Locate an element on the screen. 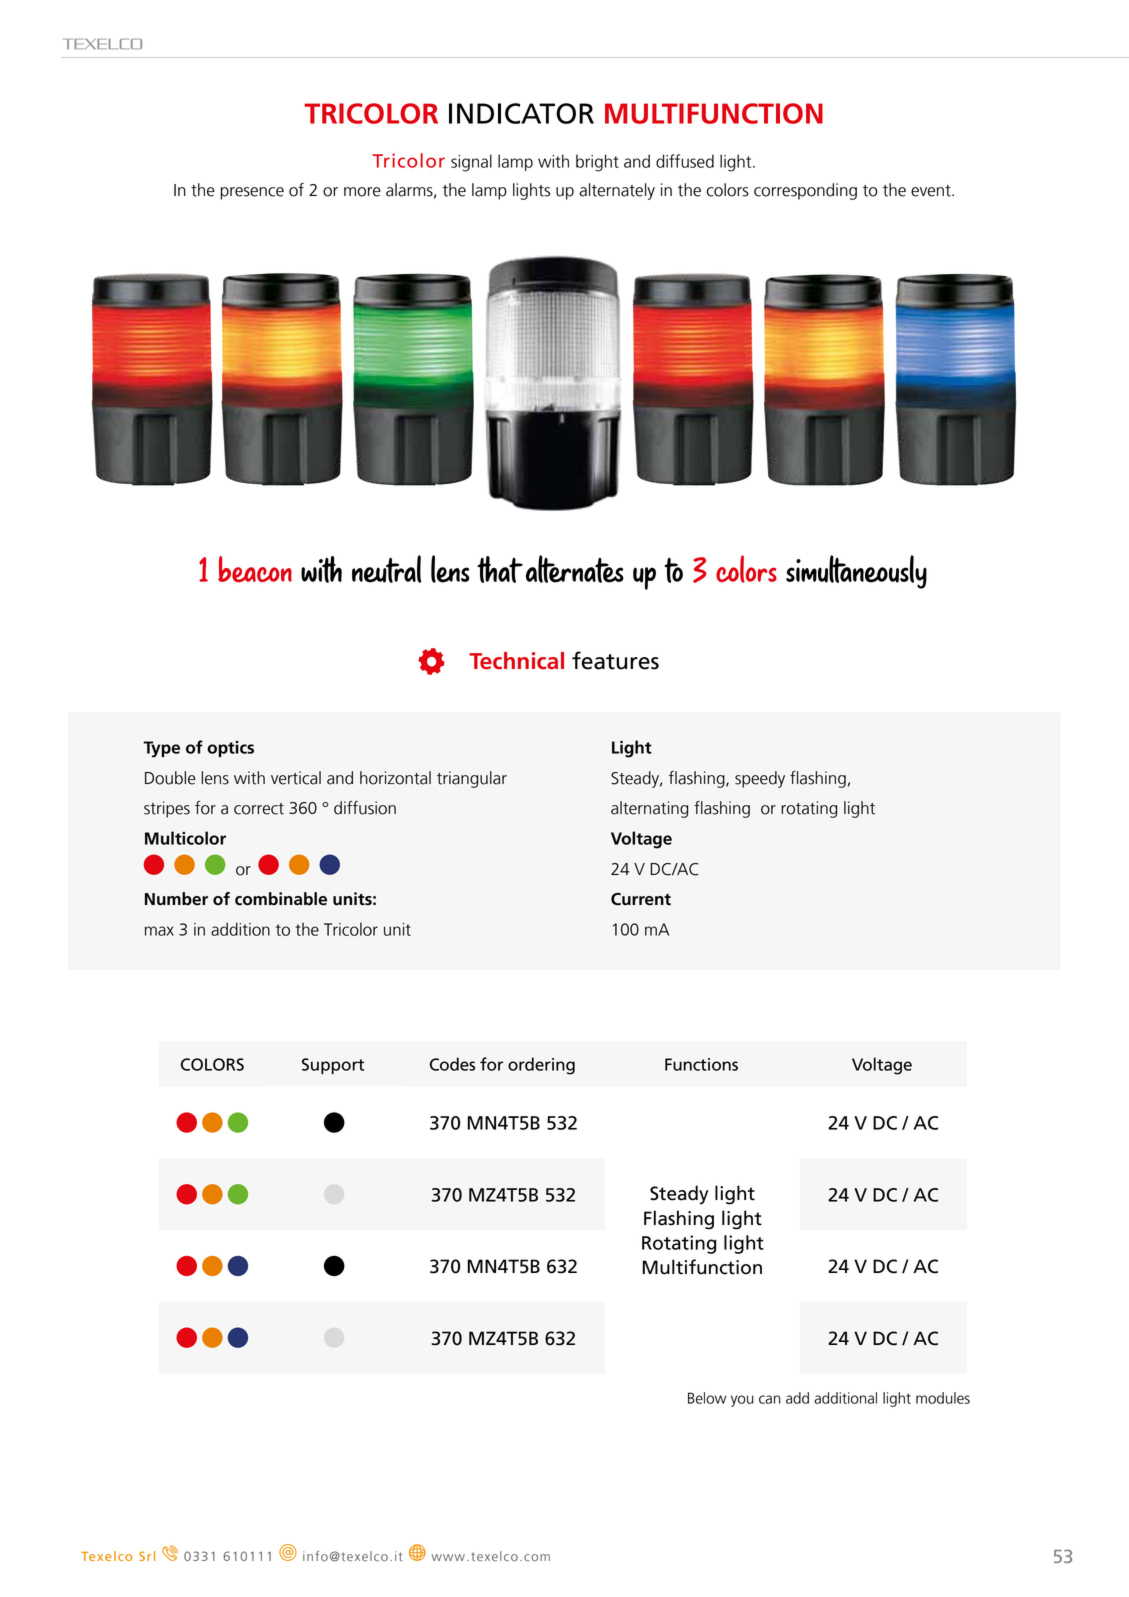 This screenshot has height=1597, width=1129. neutral is located at coordinates (386, 569).
